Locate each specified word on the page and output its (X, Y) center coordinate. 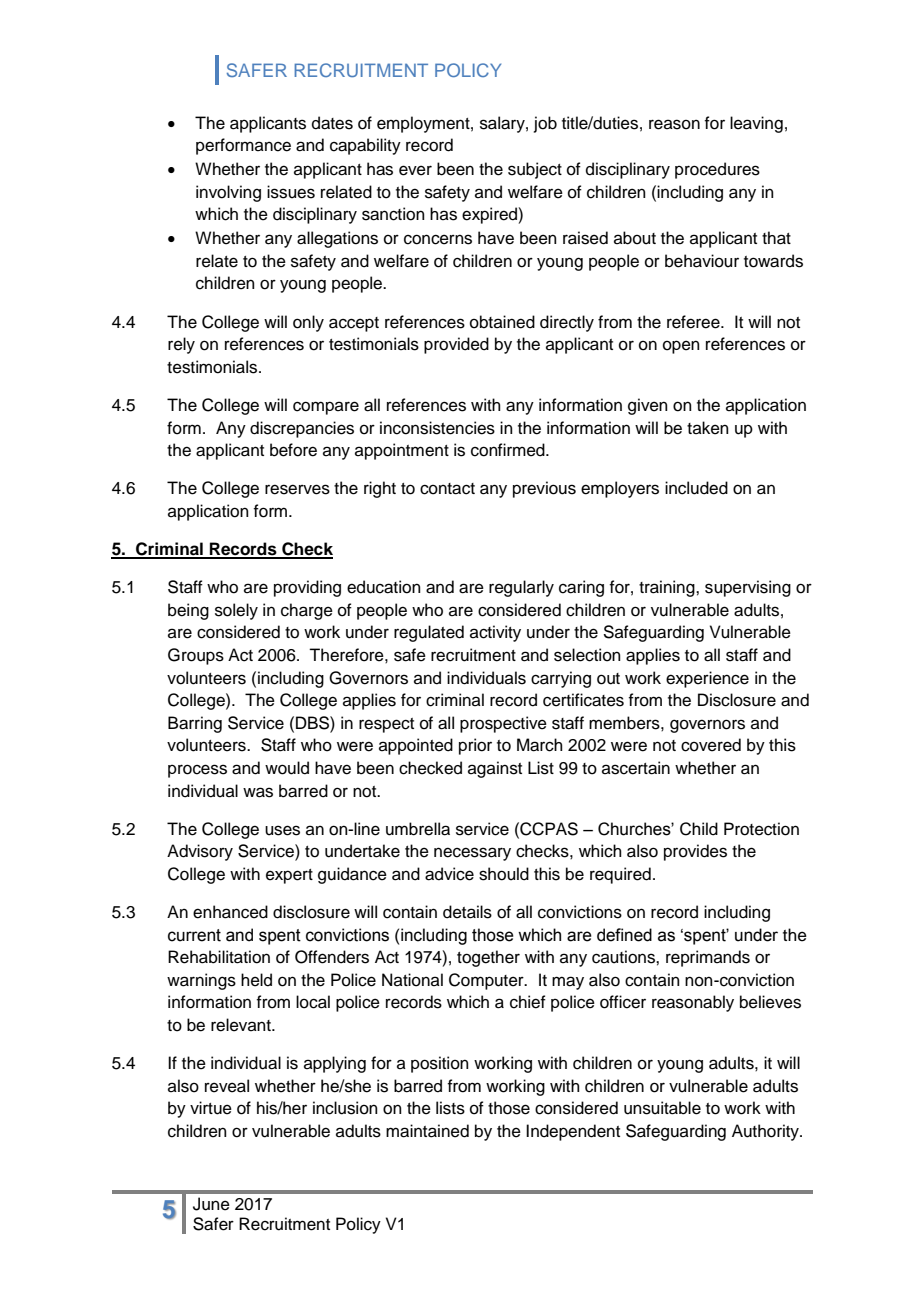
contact (447, 489)
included (696, 488)
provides (695, 852)
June (211, 1204)
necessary (472, 854)
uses (282, 830)
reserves (297, 489)
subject (535, 170)
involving (228, 193)
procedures (717, 170)
